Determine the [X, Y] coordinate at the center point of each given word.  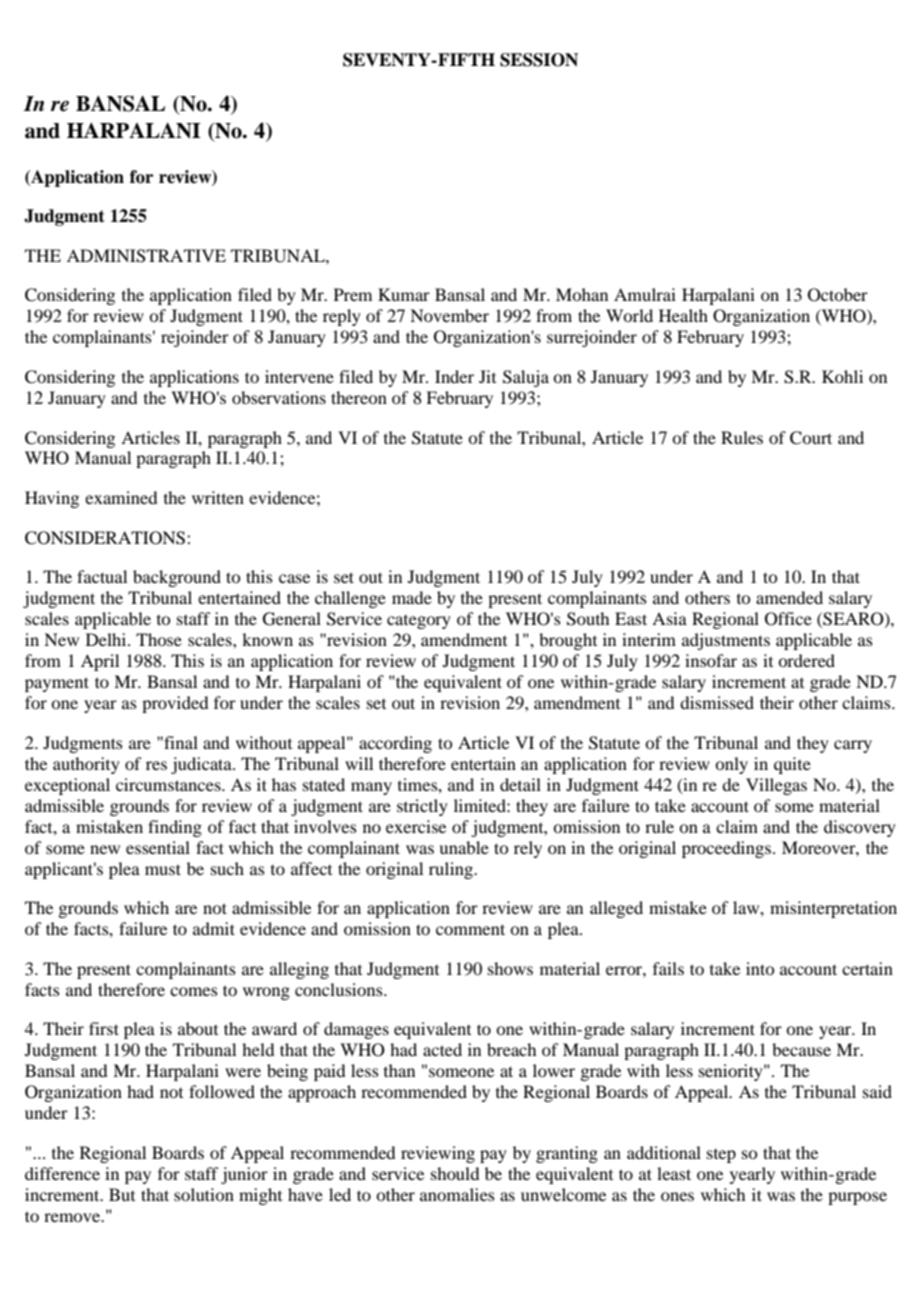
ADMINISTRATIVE [146, 256]
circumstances [169, 784]
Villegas [776, 786]
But [122, 1194]
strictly [422, 807]
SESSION [539, 60]
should [455, 1173]
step [721, 1156]
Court [811, 438]
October [838, 295]
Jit [487, 376]
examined [121, 497]
